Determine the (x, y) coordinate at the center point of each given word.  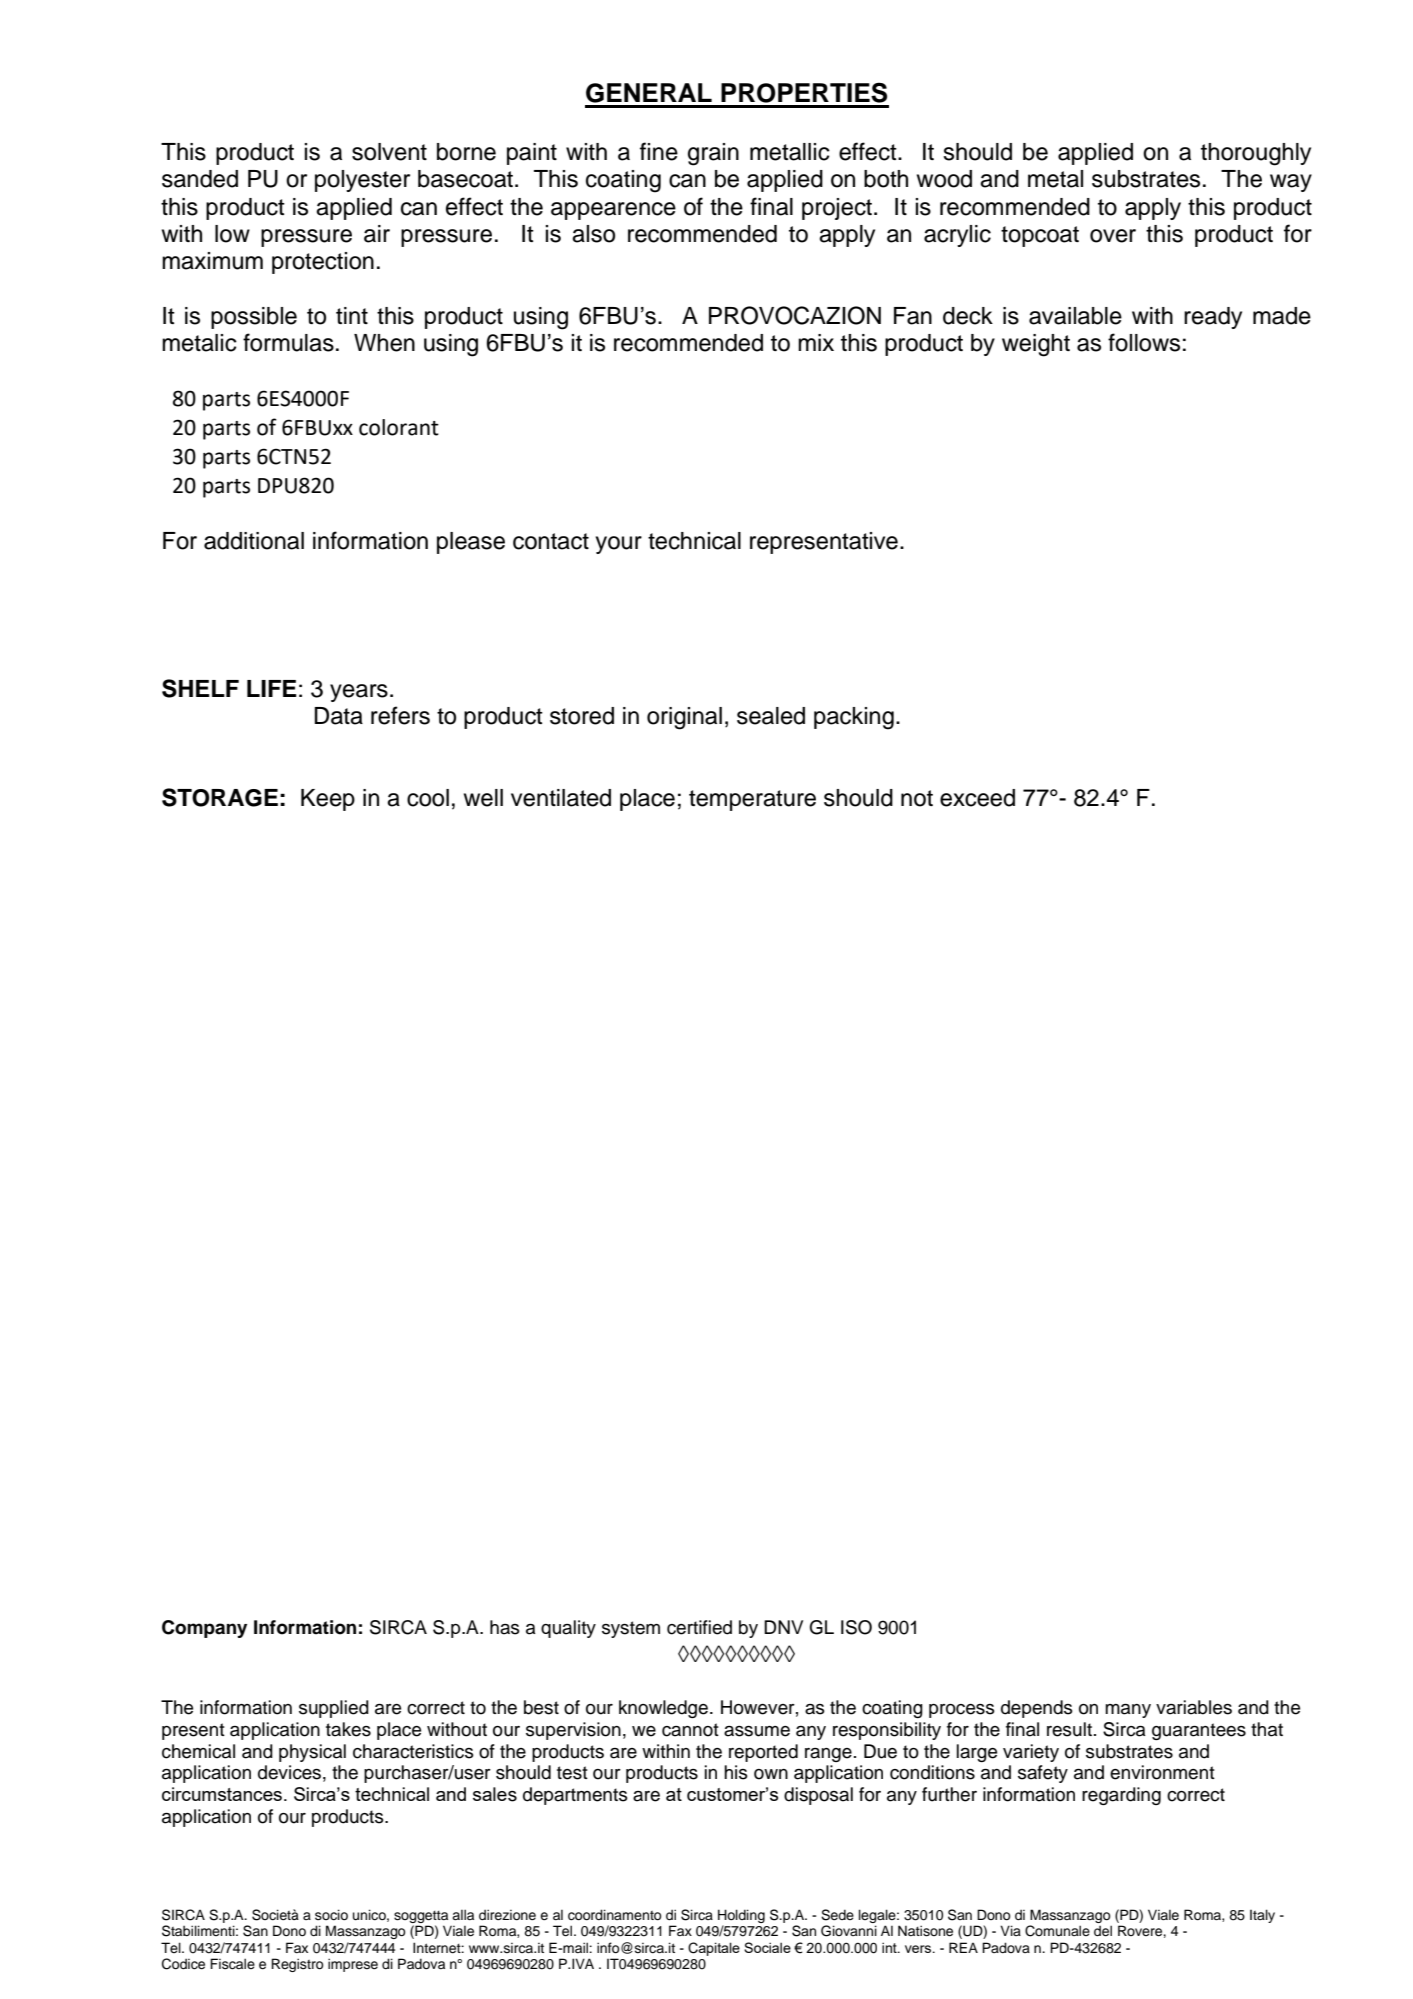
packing (854, 718)
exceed (977, 798)
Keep (328, 800)
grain (713, 154)
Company (204, 1629)
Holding (741, 1916)
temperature (752, 800)
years (359, 693)
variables (1194, 1707)
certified (699, 1627)
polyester (362, 181)
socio (331, 1915)
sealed (771, 716)
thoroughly (1256, 154)
